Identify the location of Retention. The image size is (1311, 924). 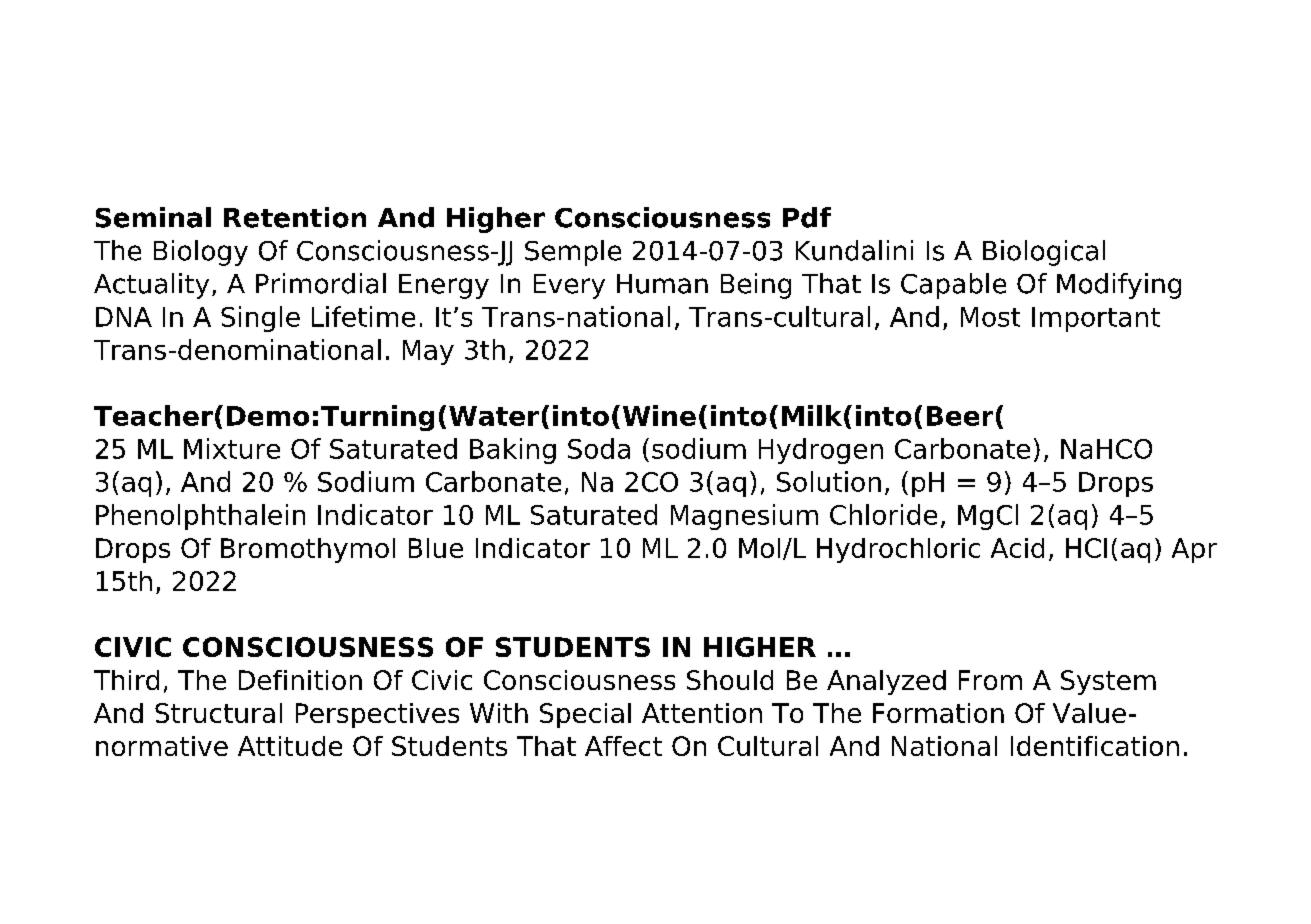
(295, 217).
